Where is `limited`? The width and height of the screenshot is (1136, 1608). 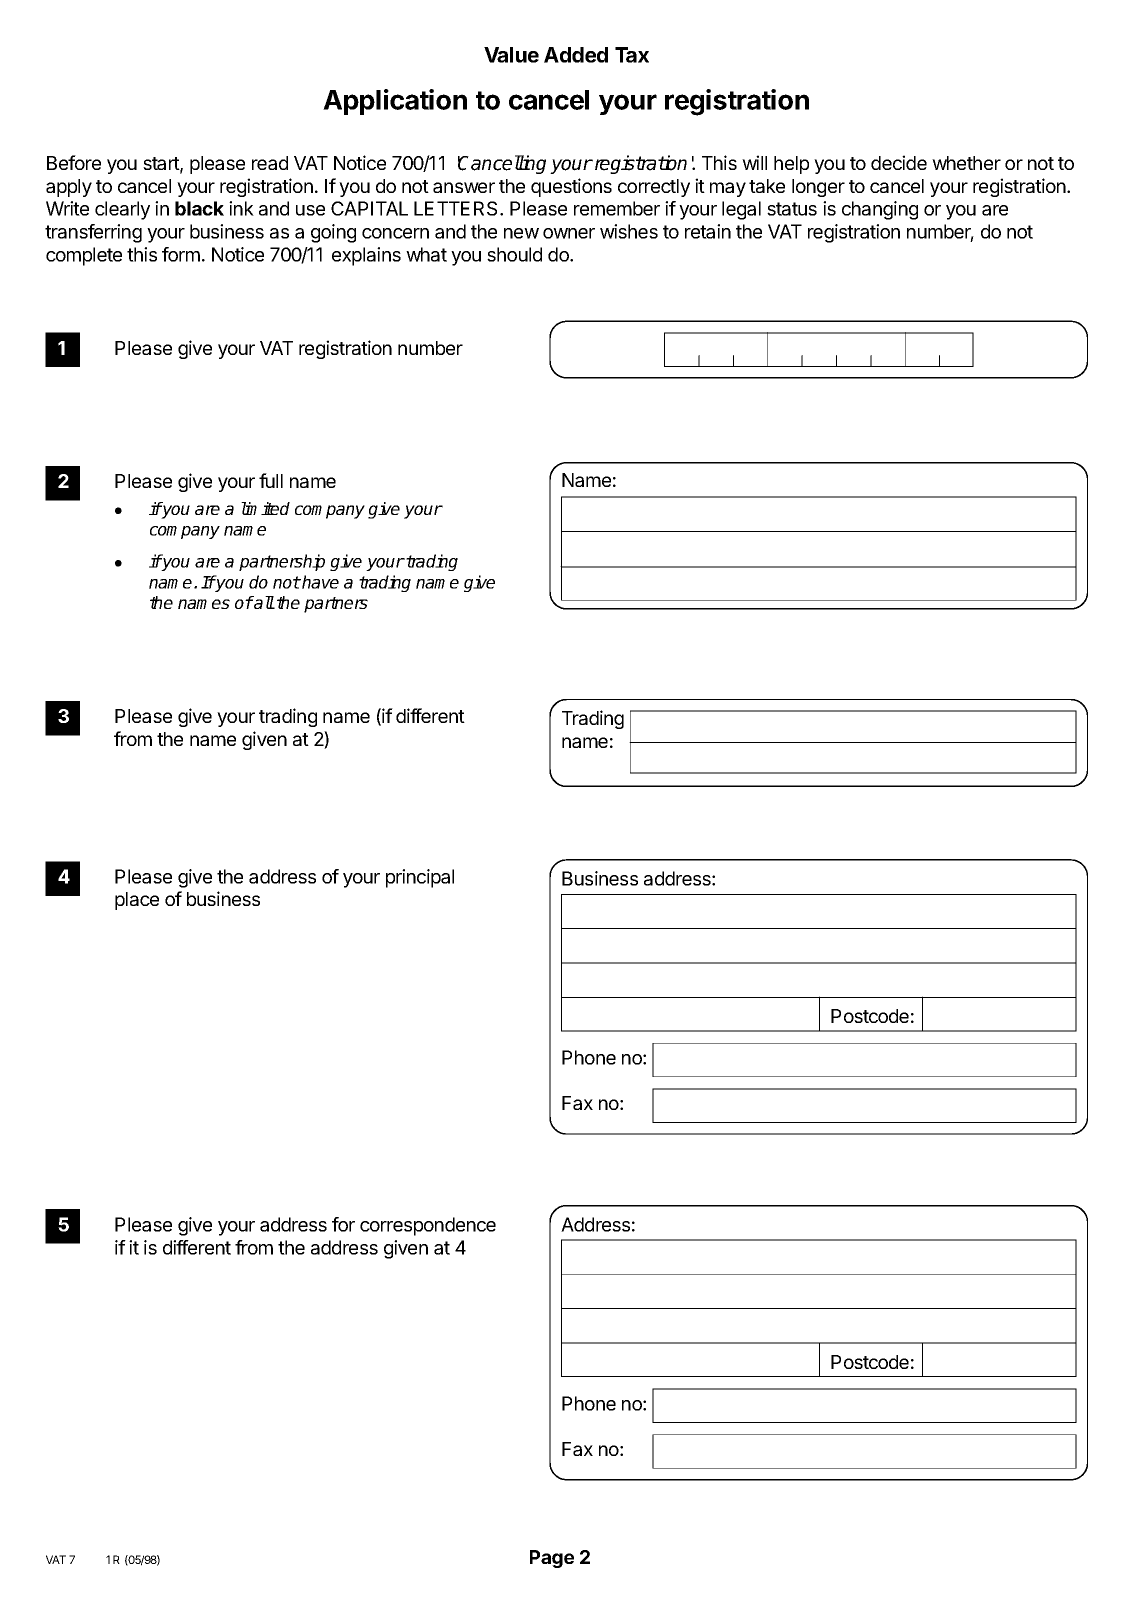
limited is located at coordinates (265, 508).
